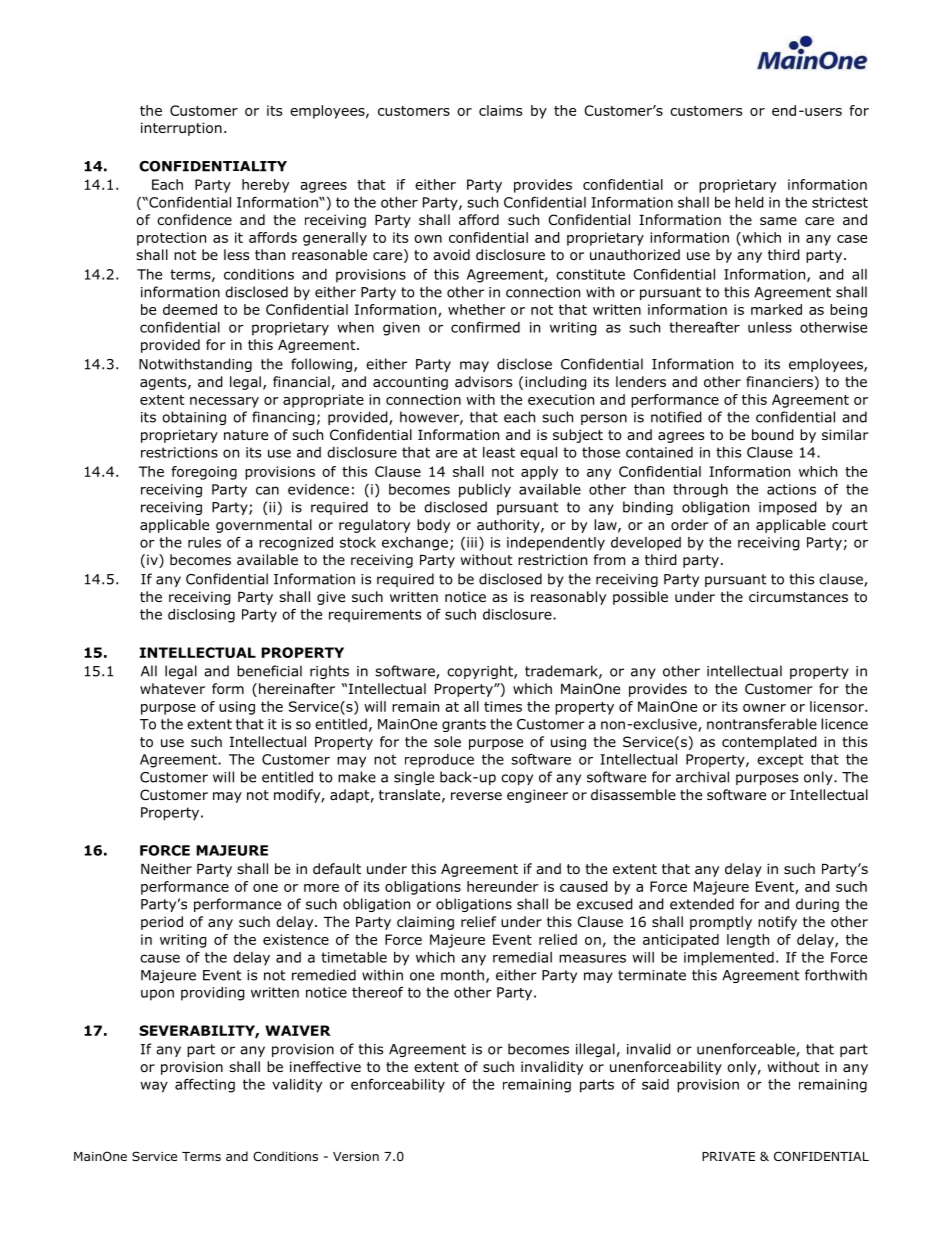 Image resolution: width=952 pixels, height=1233 pixels. Describe the element at coordinates (205, 1085) in the screenshot. I see `affecting` at that location.
